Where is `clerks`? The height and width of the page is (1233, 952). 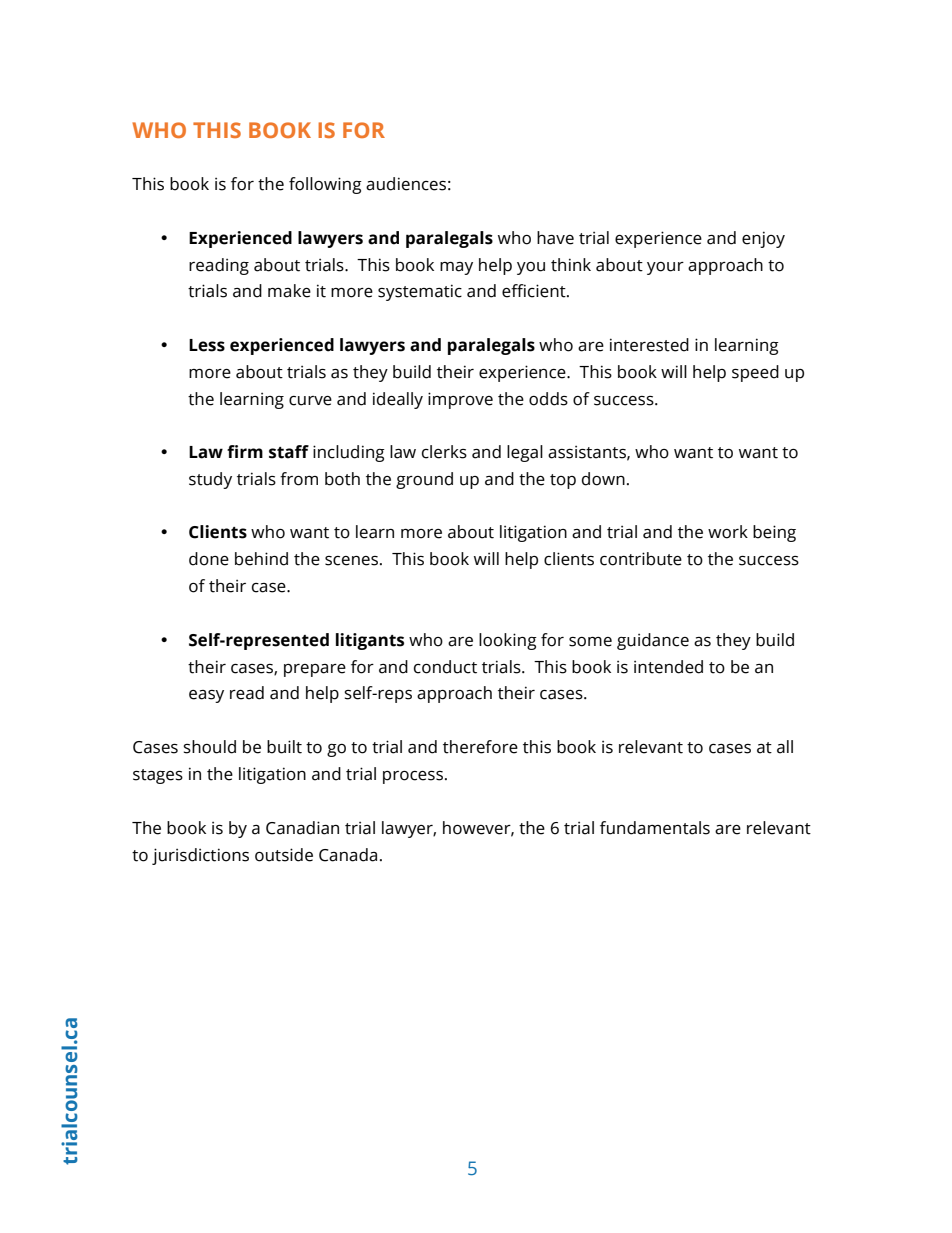 clerks is located at coordinates (444, 452).
